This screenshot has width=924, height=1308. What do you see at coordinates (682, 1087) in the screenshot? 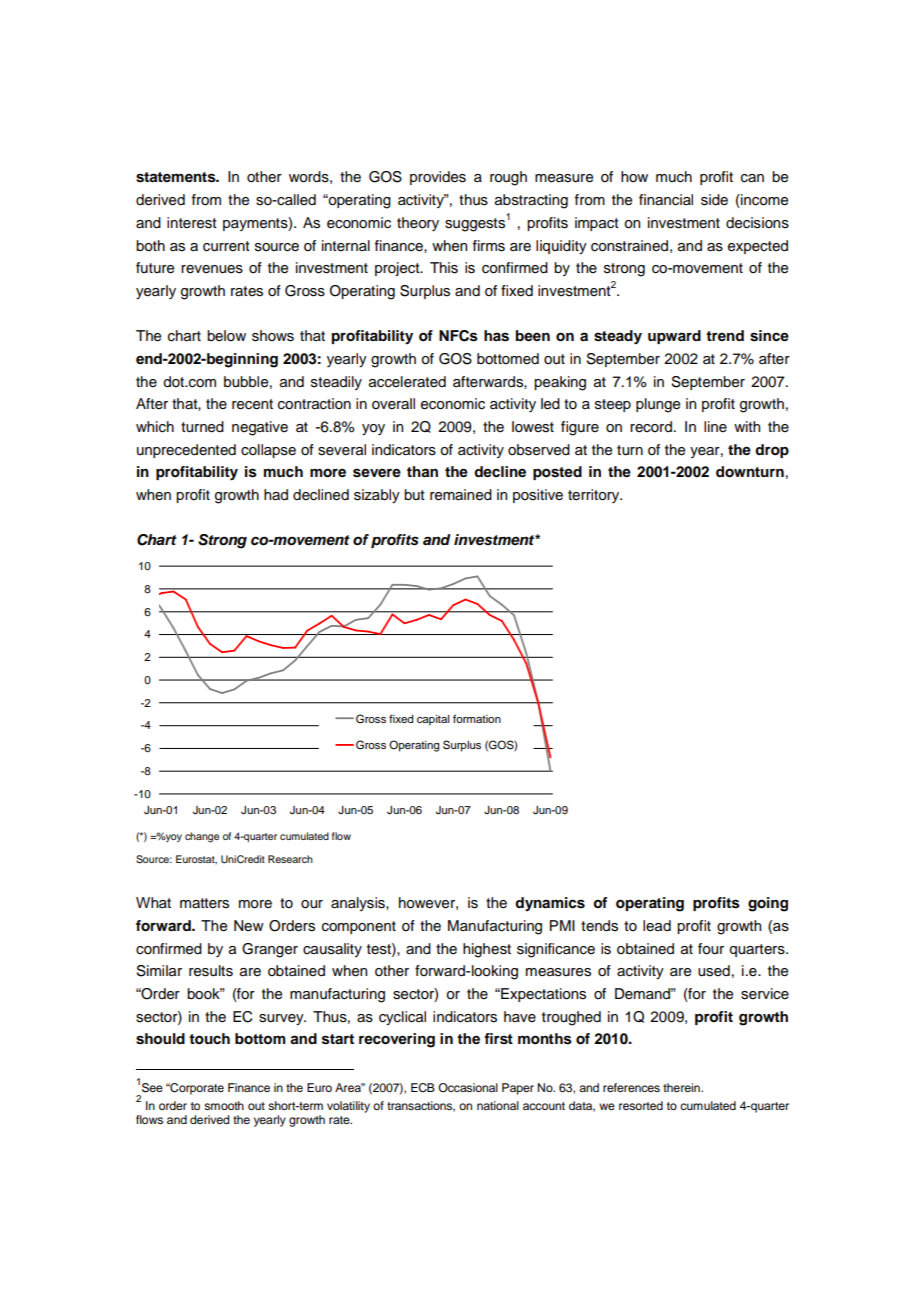
I see `therein` at bounding box center [682, 1087].
